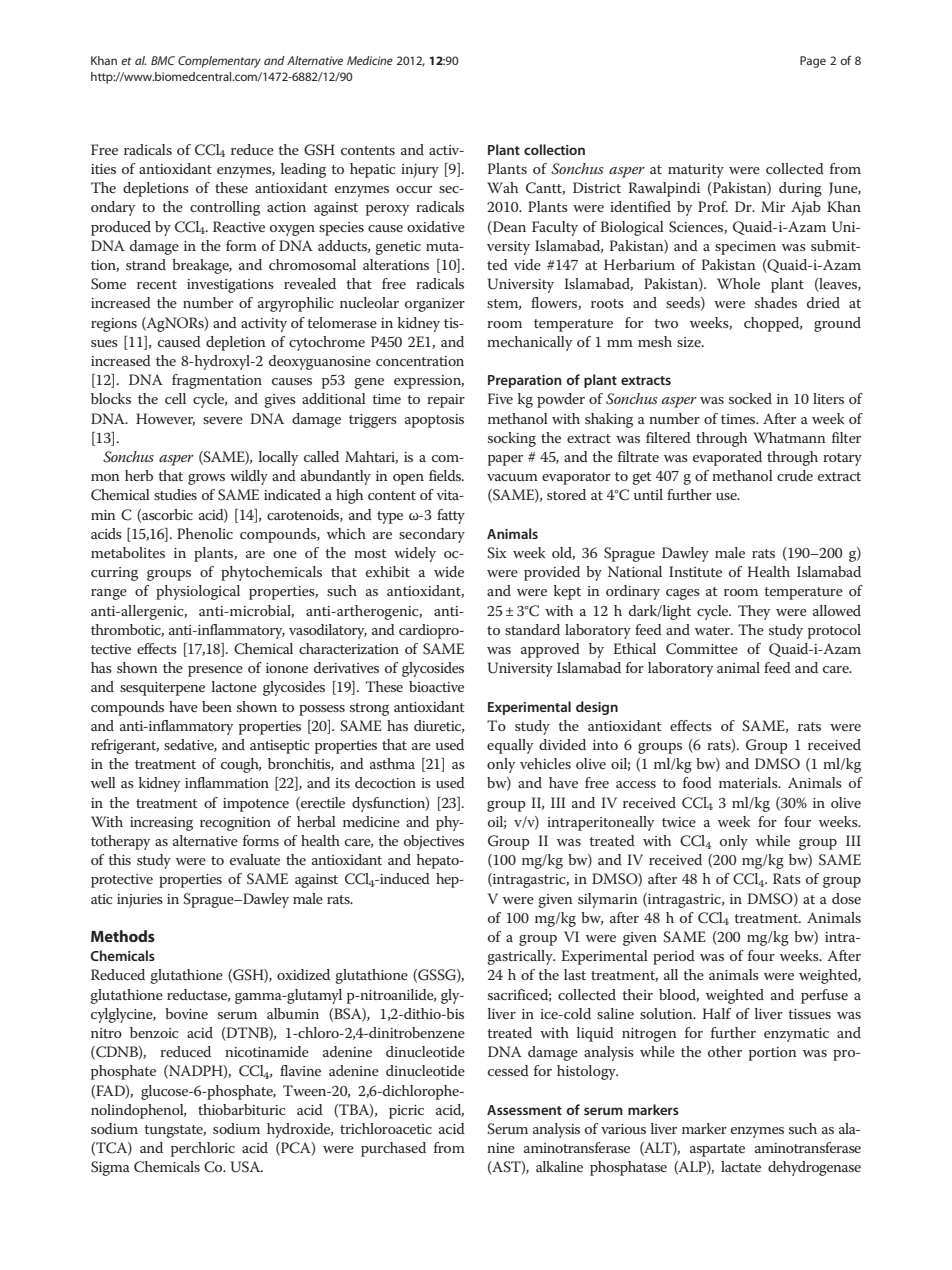 This screenshot has width=952, height=1270. I want to click on injury, so click(420, 171).
